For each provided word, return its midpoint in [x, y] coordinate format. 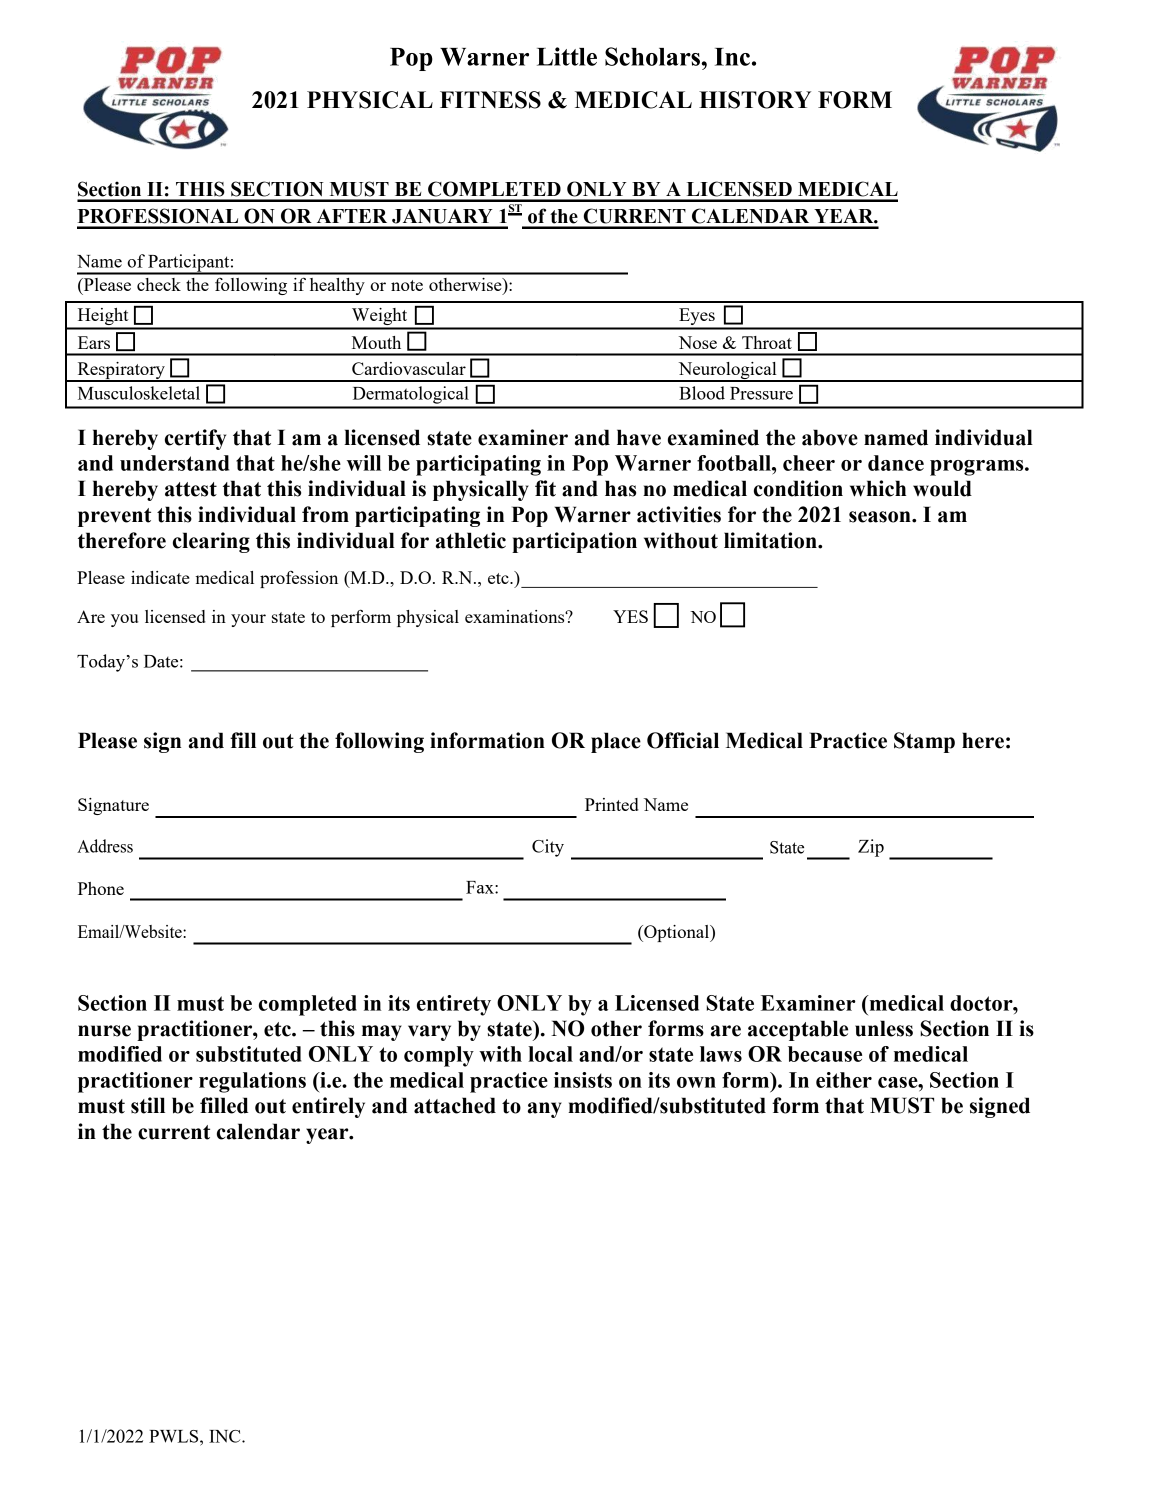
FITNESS [490, 100]
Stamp [924, 742]
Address [105, 846]
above [830, 437]
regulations [252, 1082]
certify [195, 439]
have [639, 437]
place [616, 742]
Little [567, 56]
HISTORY [755, 100]
